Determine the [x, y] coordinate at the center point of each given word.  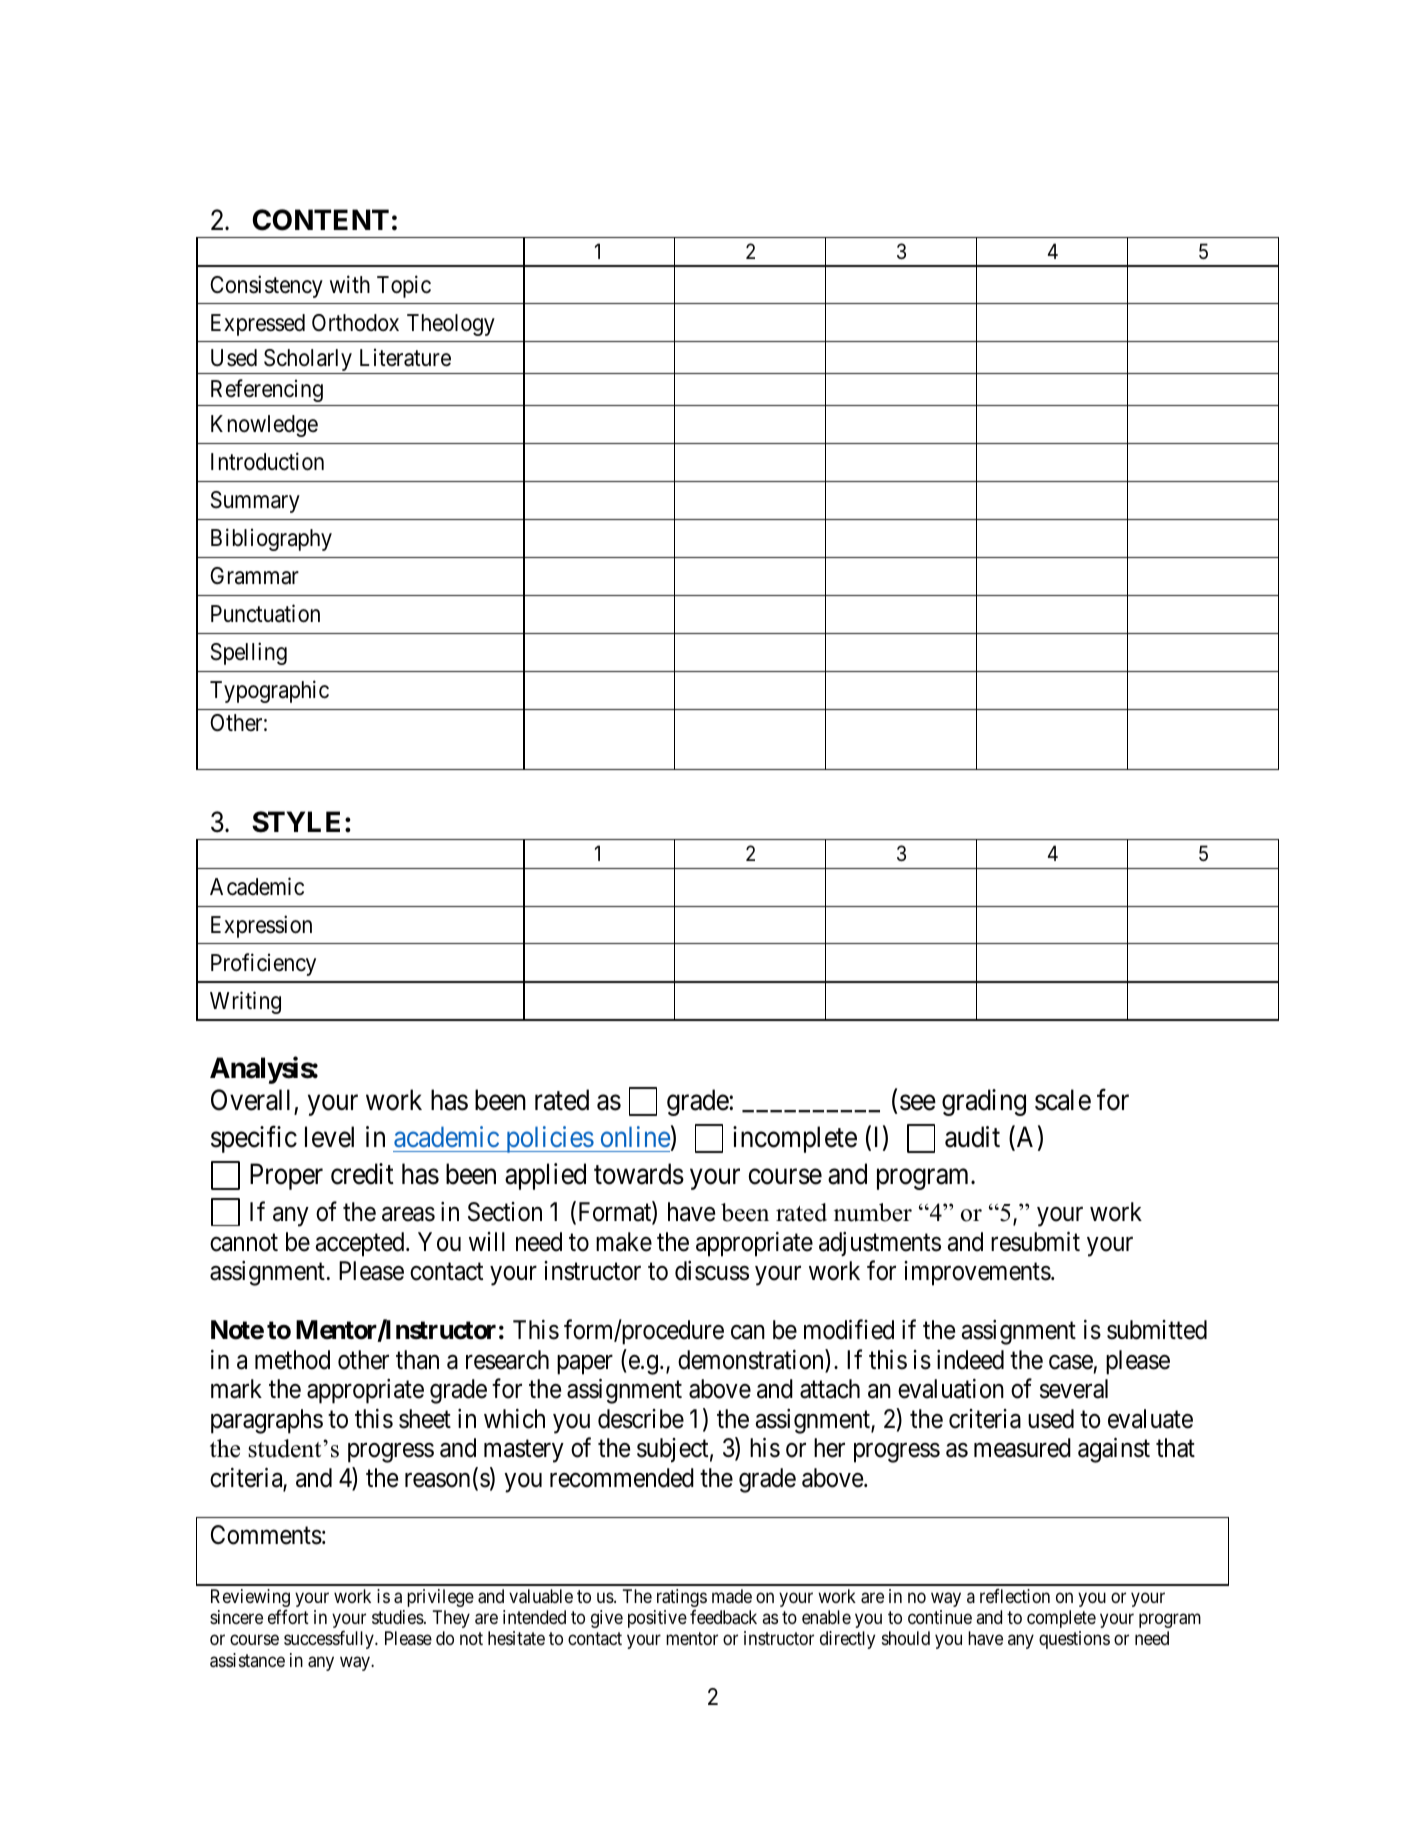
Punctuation [265, 613]
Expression [261, 926]
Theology [451, 325]
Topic [404, 286]
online [635, 1136]
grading [984, 1102]
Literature [405, 357]
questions [1074, 1640]
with [350, 284]
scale [1063, 1100]
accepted [361, 1244]
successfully [330, 1640]
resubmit [1035, 1242]
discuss [712, 1271]
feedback [723, 1617]
